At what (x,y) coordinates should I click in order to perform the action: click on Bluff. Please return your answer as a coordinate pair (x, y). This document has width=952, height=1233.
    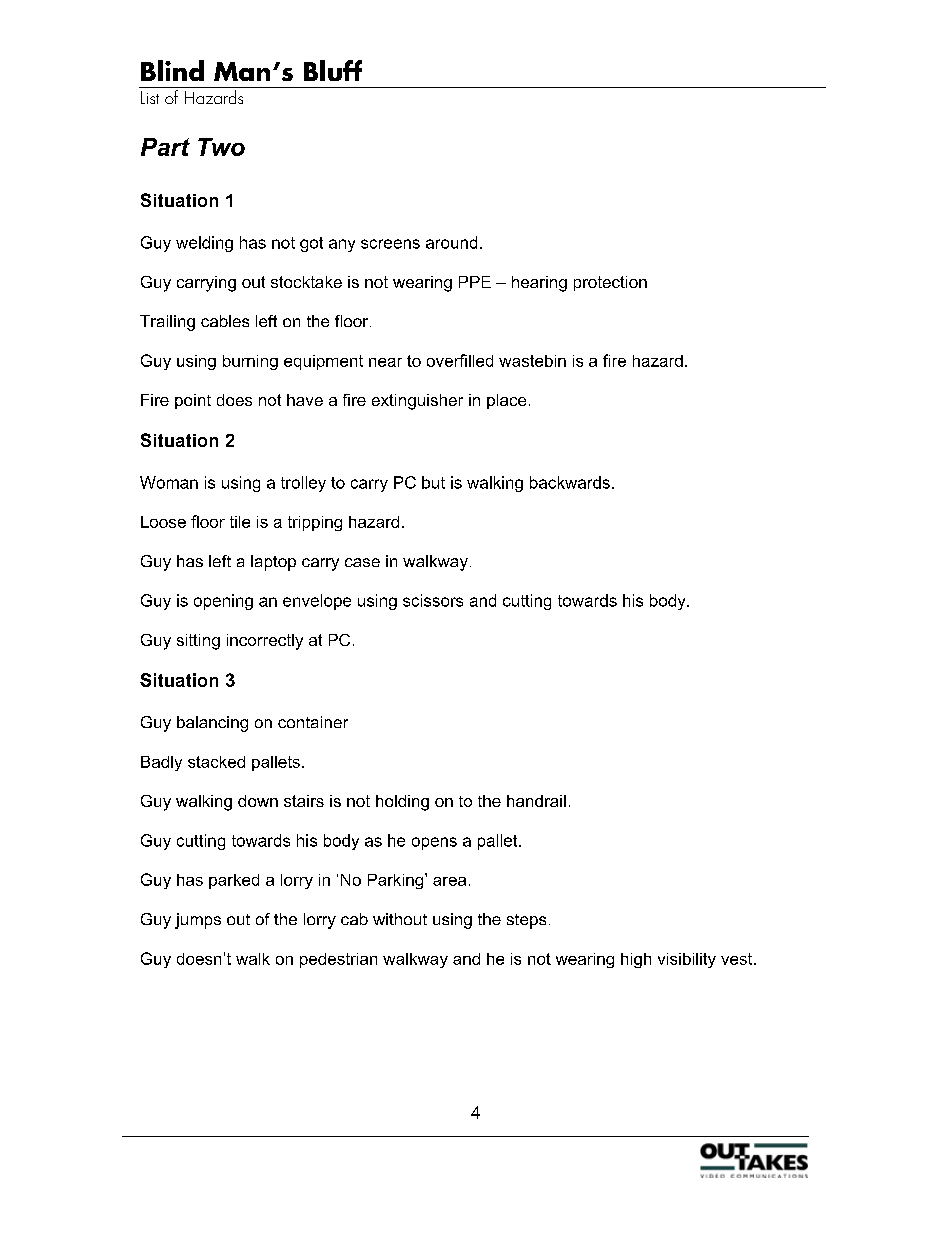
    Looking at the image, I should click on (333, 70).
